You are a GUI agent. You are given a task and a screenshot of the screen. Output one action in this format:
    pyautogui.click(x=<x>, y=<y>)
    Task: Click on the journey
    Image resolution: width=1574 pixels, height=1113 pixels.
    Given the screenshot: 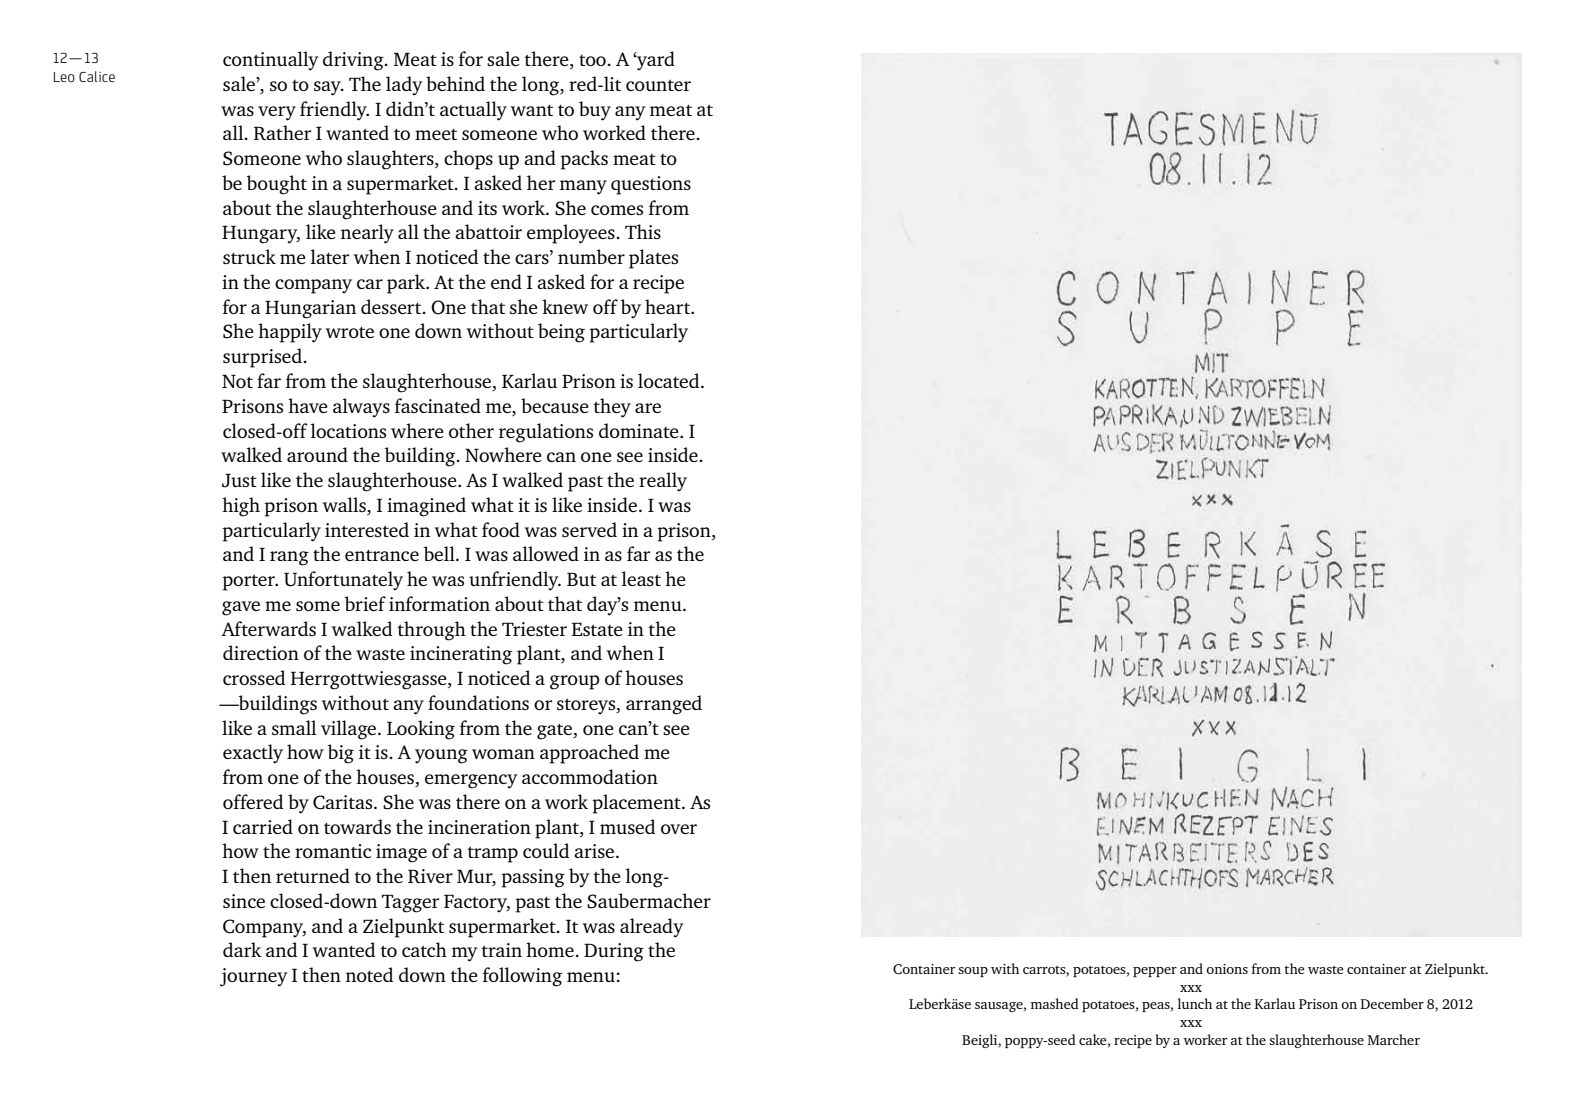 What is the action you would take?
    pyautogui.click(x=254, y=977)
